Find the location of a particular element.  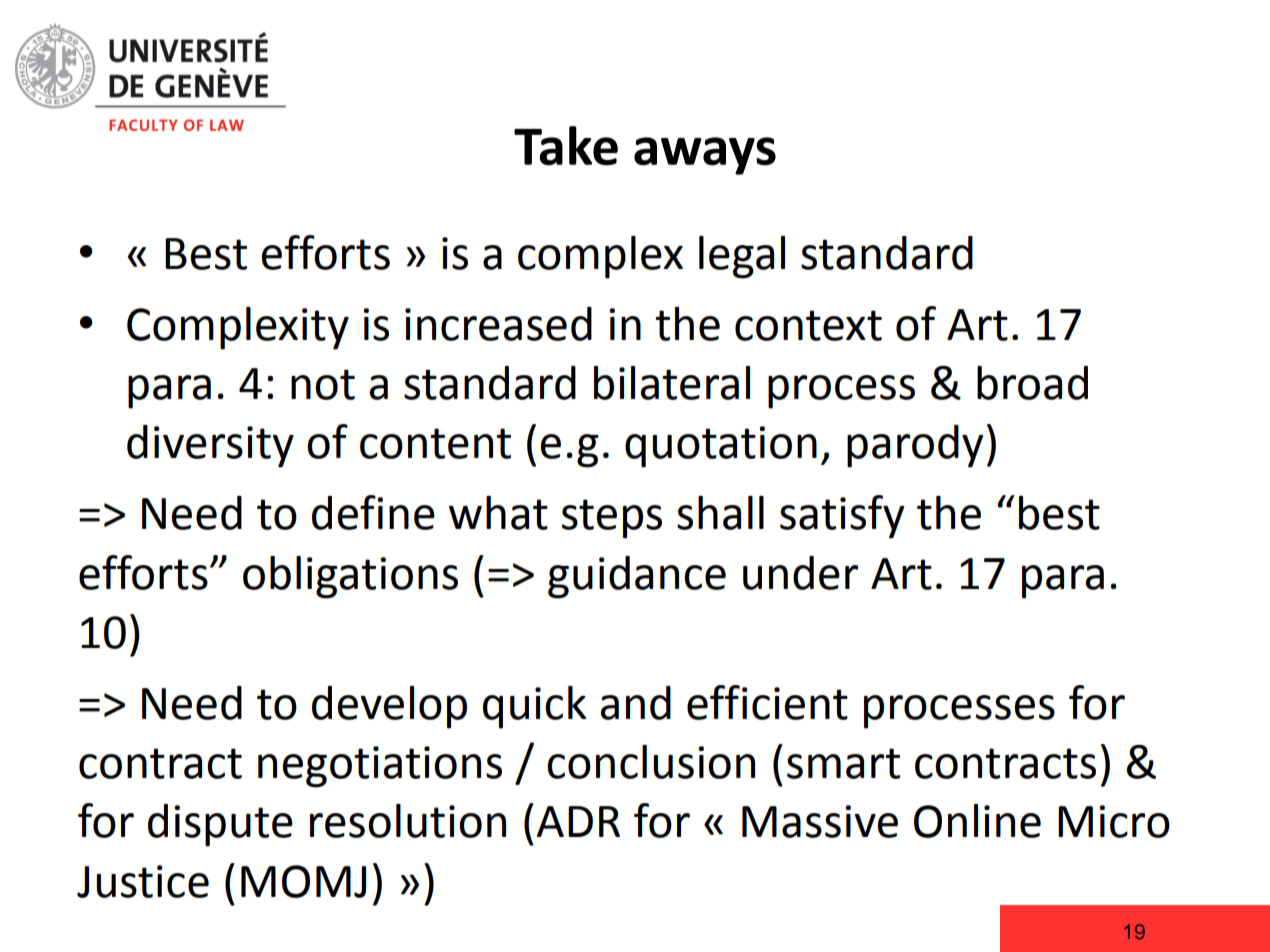

aways is located at coordinates (705, 156).
